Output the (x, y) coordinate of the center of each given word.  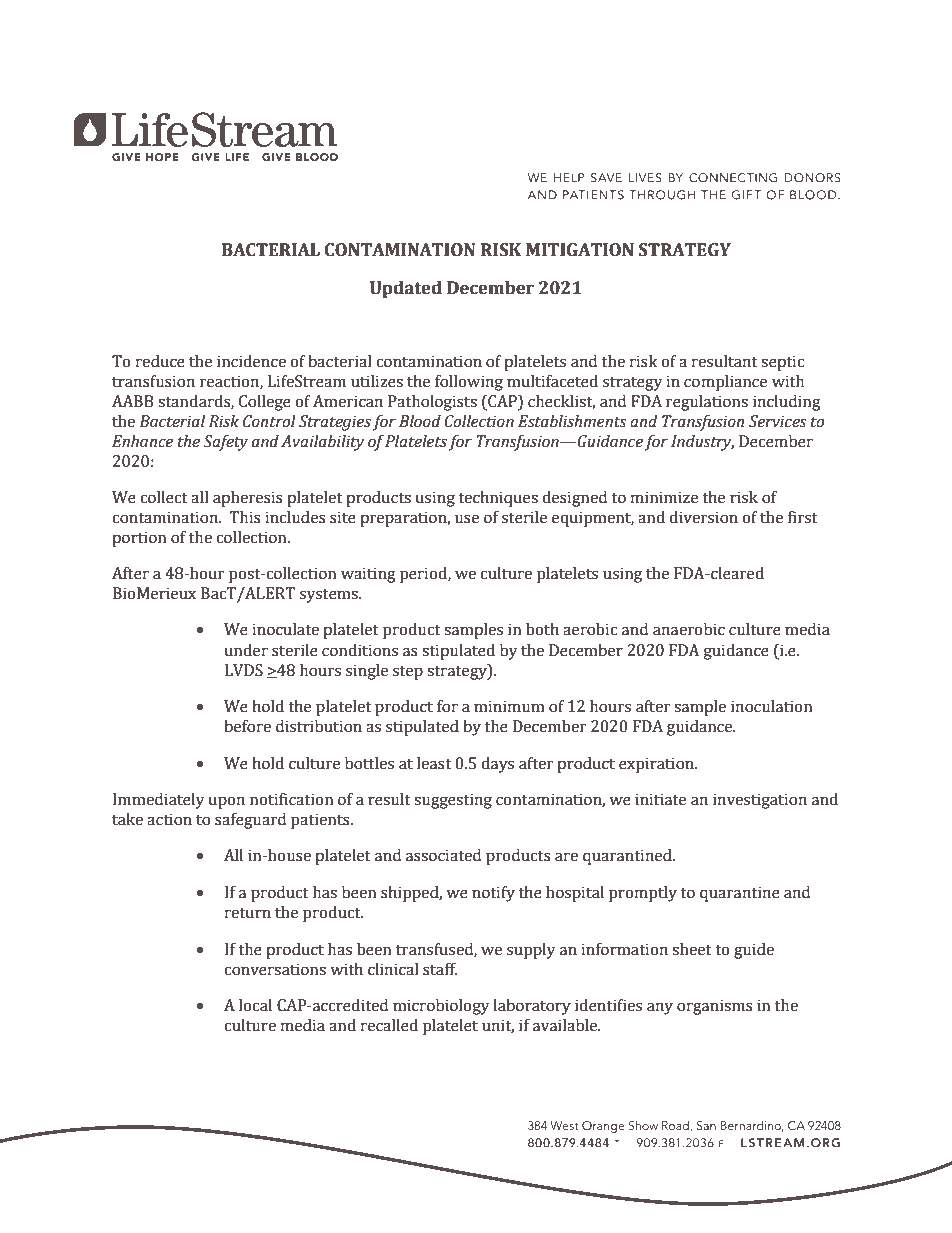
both (542, 629)
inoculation (772, 706)
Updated (406, 289)
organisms (715, 1007)
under (246, 650)
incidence (251, 361)
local (255, 1005)
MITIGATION (580, 250)
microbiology (441, 1007)
